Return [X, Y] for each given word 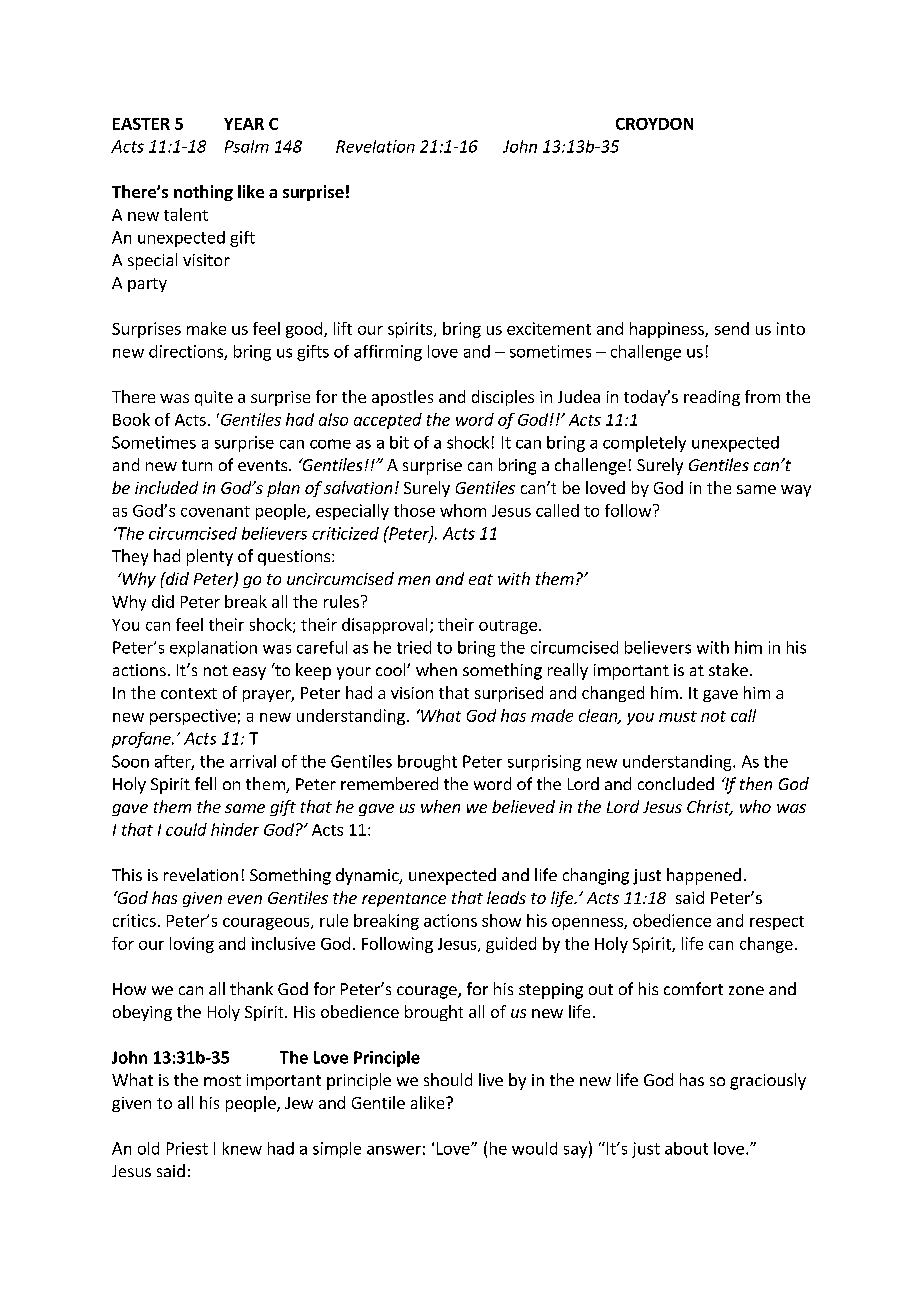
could [186, 829]
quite [214, 398]
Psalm [247, 146]
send [732, 328]
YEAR [244, 124]
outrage [508, 627]
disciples [503, 398]
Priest [187, 1148]
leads [506, 897]
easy [249, 673]
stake [728, 669]
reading [712, 398]
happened [704, 876]
